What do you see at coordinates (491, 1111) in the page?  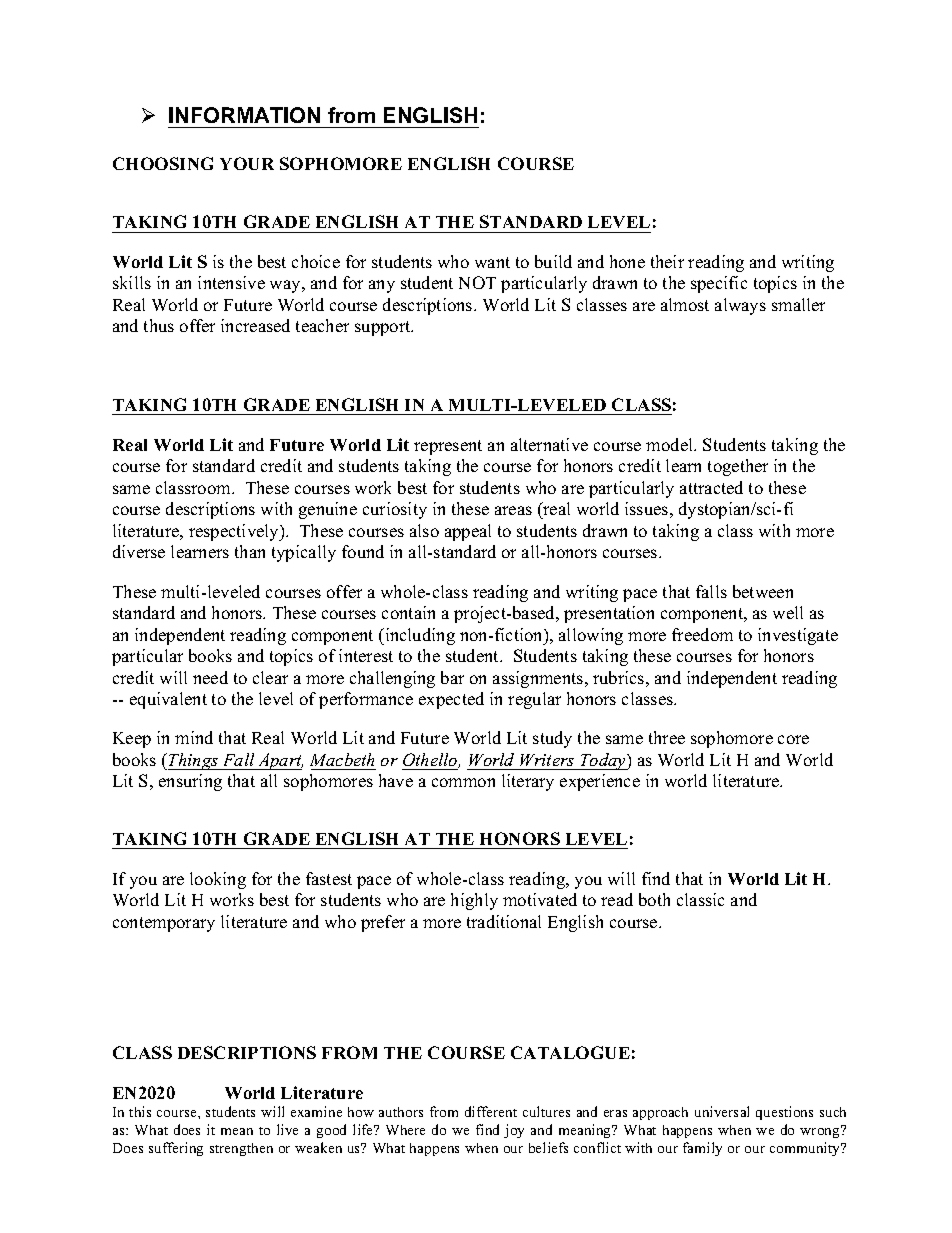 I see `different` at bounding box center [491, 1111].
